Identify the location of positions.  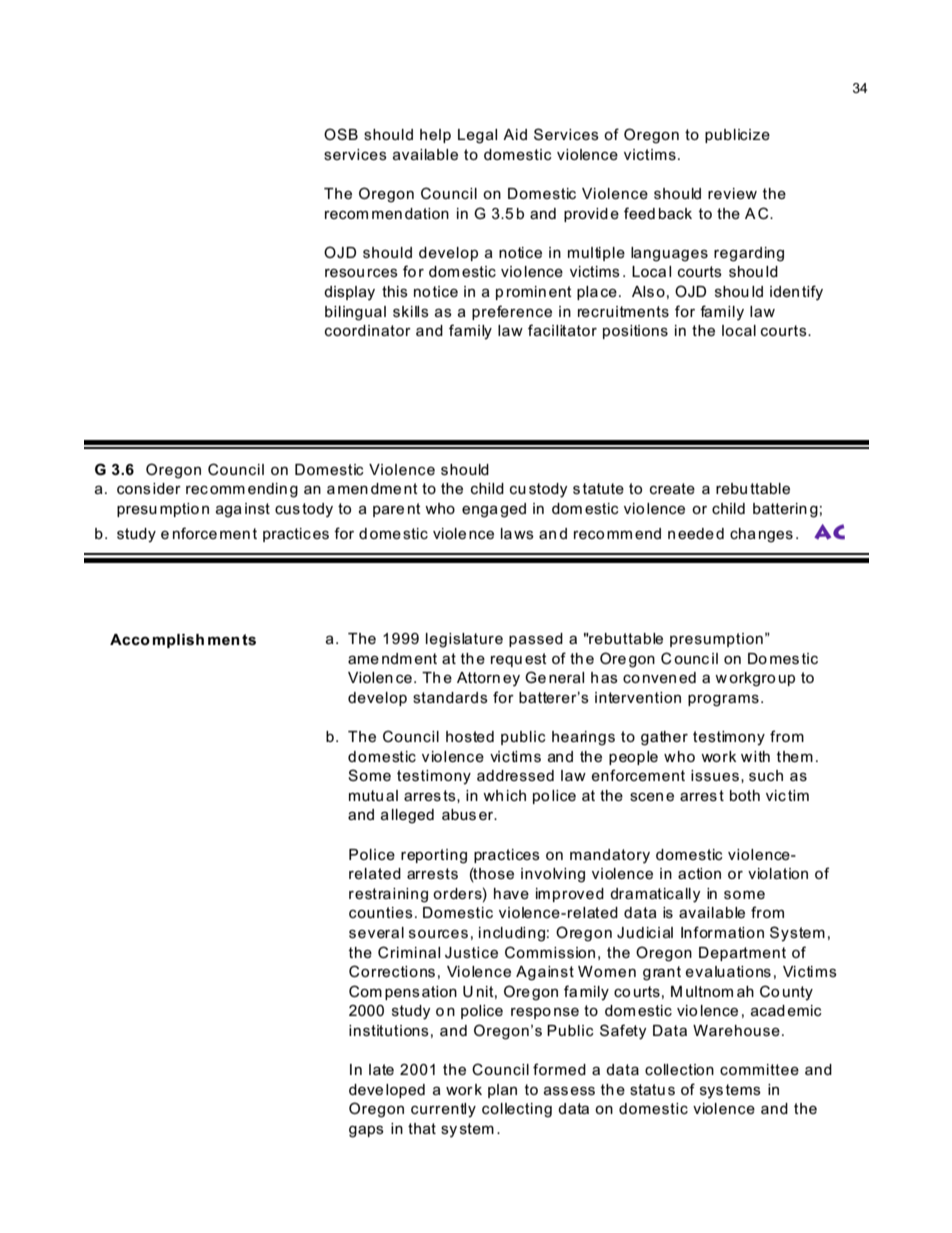
(635, 332).
